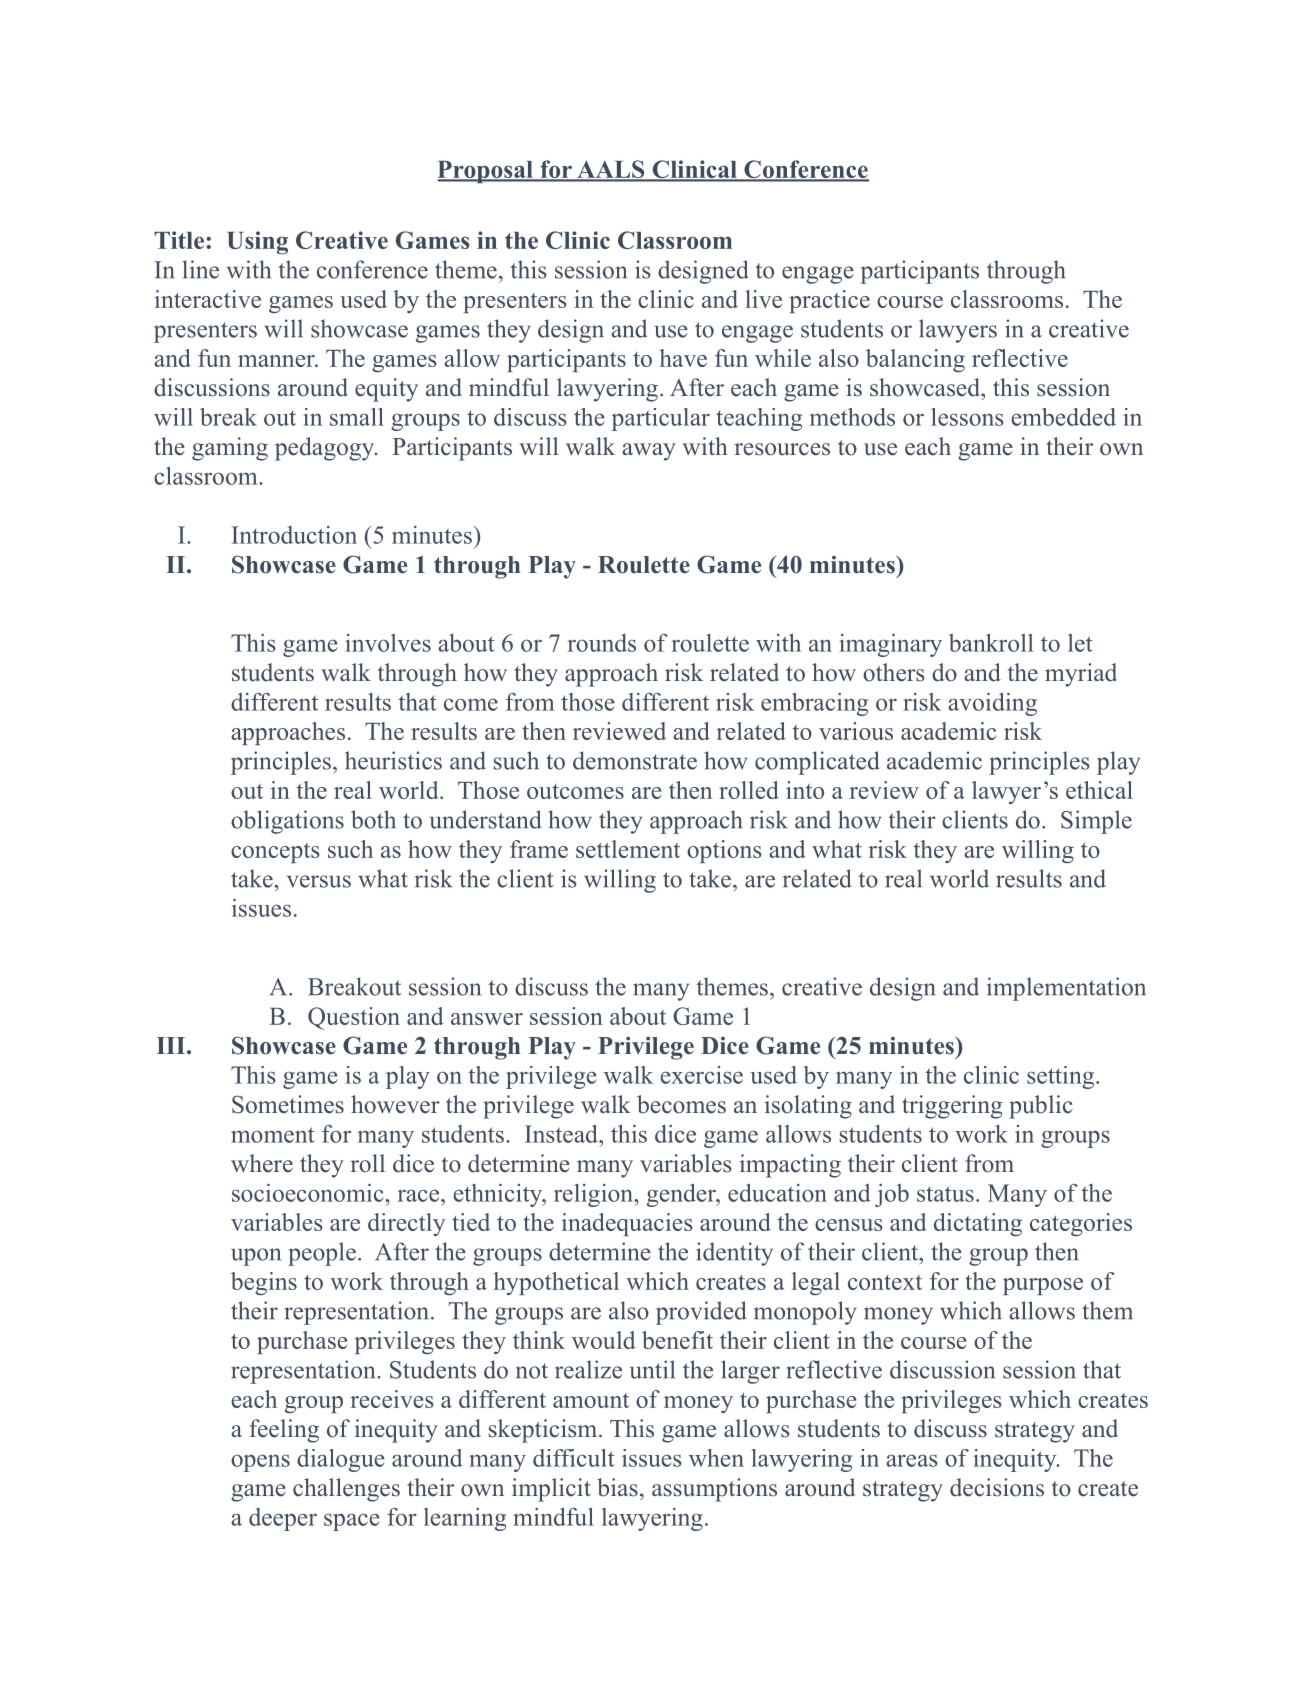 This screenshot has height=1691, width=1307. Describe the element at coordinates (262, 1163) in the screenshot. I see `where` at that location.
